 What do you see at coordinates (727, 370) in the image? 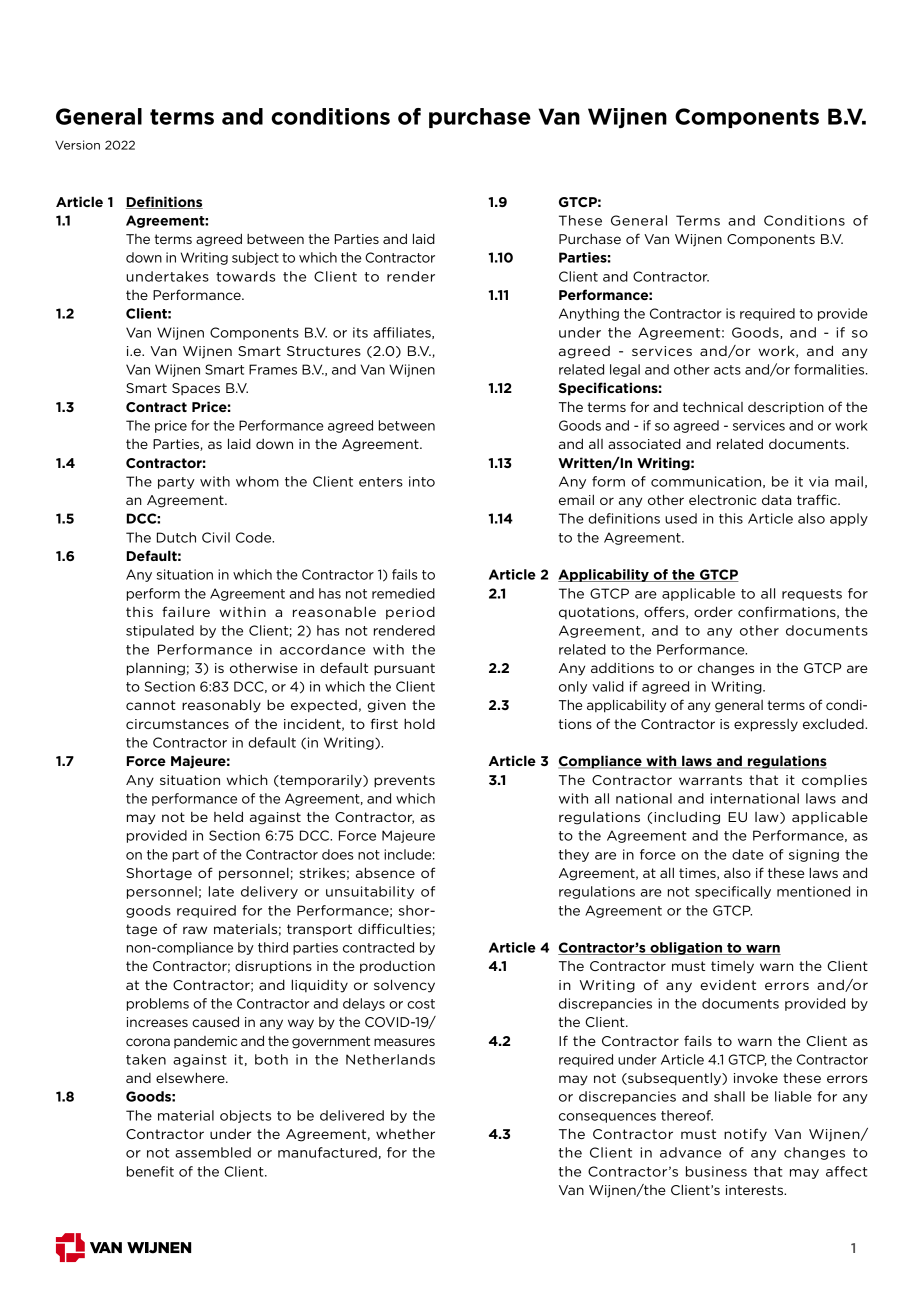
I see `acts` at bounding box center [727, 370].
